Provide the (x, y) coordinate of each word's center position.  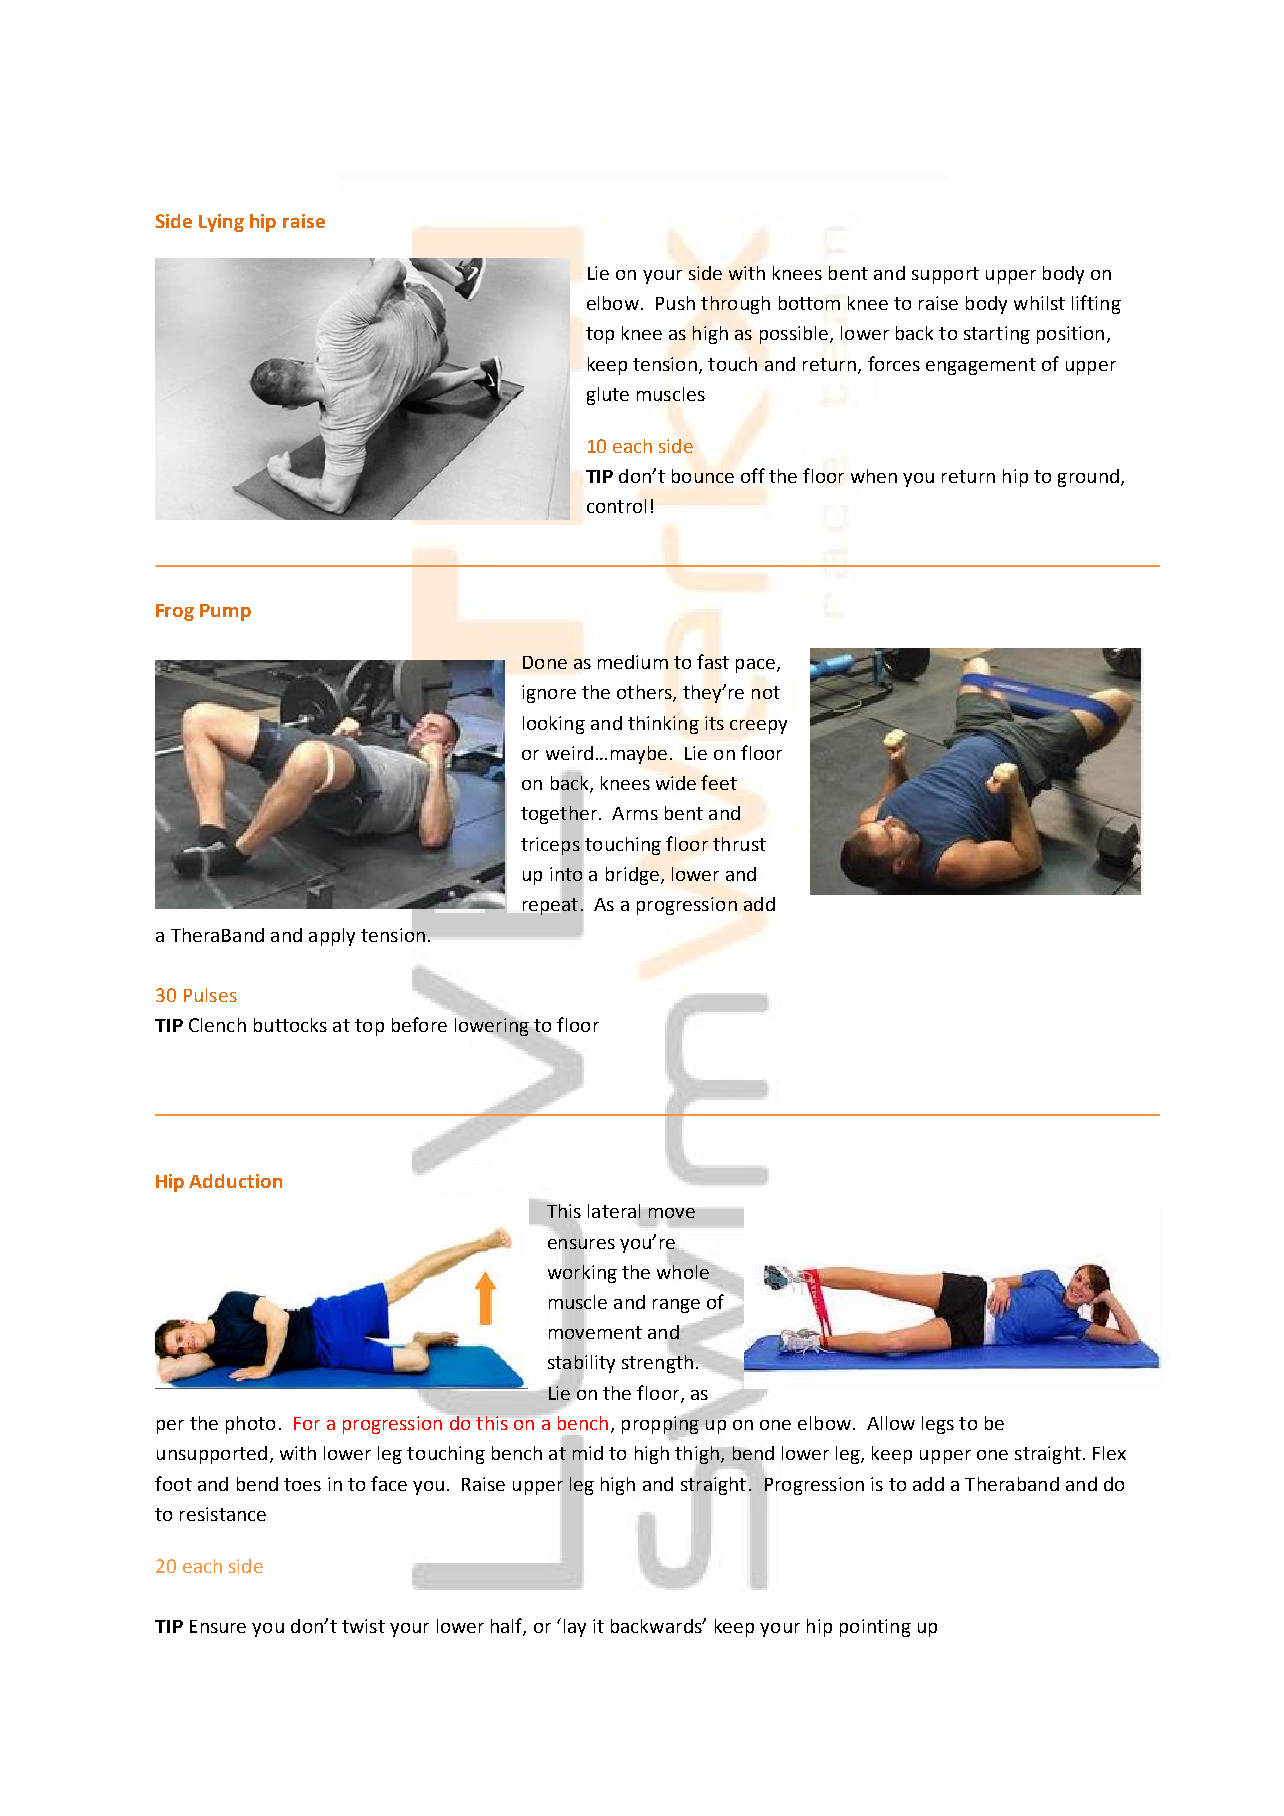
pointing (875, 1628)
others (645, 693)
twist (363, 1626)
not (766, 692)
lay (575, 1628)
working (582, 1273)
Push (675, 303)
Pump (225, 612)
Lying (221, 223)
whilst (1039, 303)
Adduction (235, 1181)
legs (938, 1425)
